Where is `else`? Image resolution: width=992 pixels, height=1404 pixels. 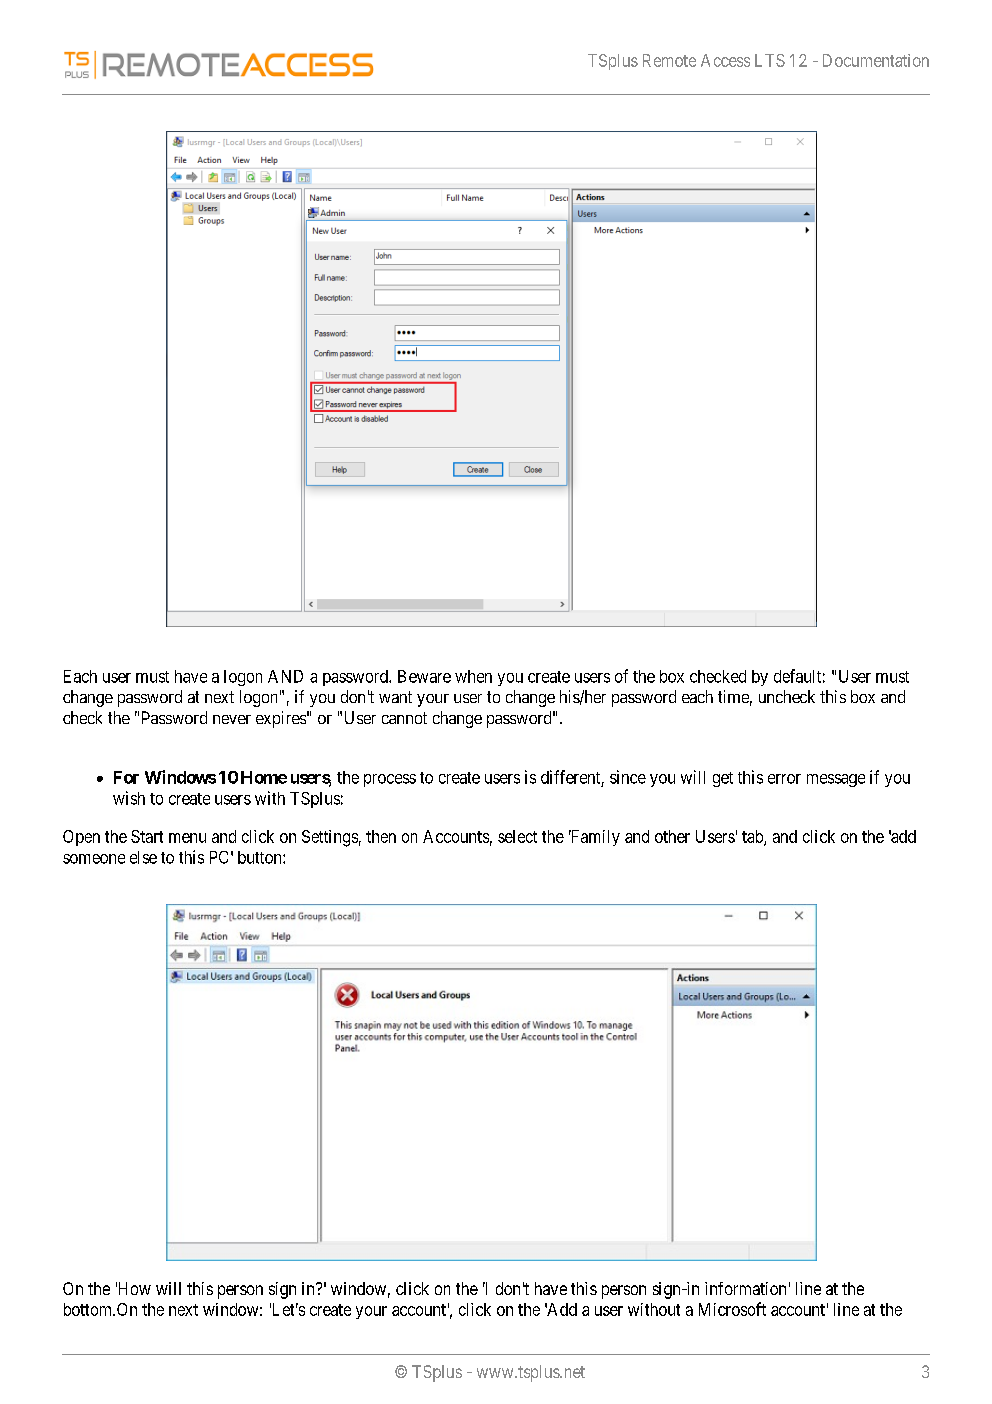
else is located at coordinates (143, 857).
